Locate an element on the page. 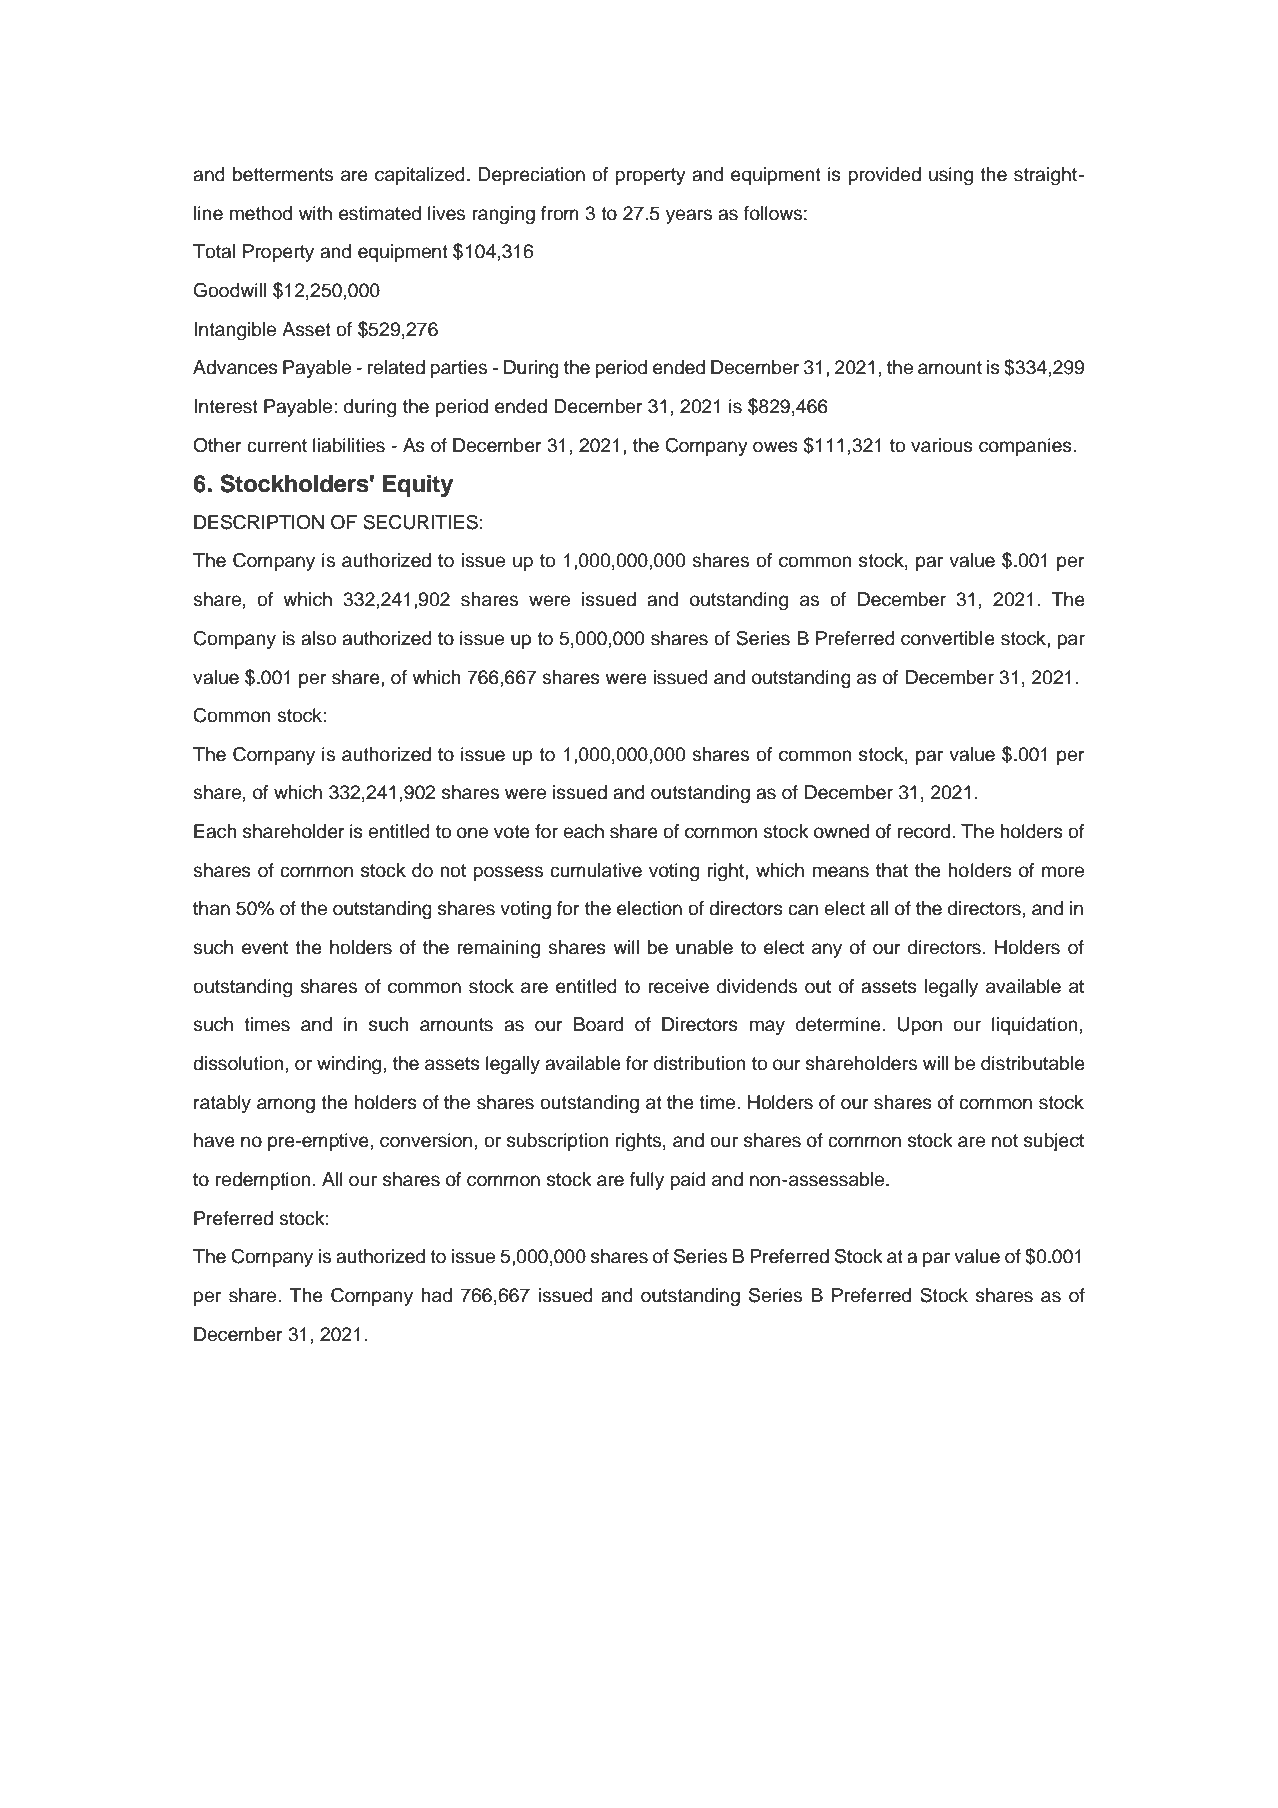 The height and width of the page is (1808, 1278). owes is located at coordinates (775, 447).
